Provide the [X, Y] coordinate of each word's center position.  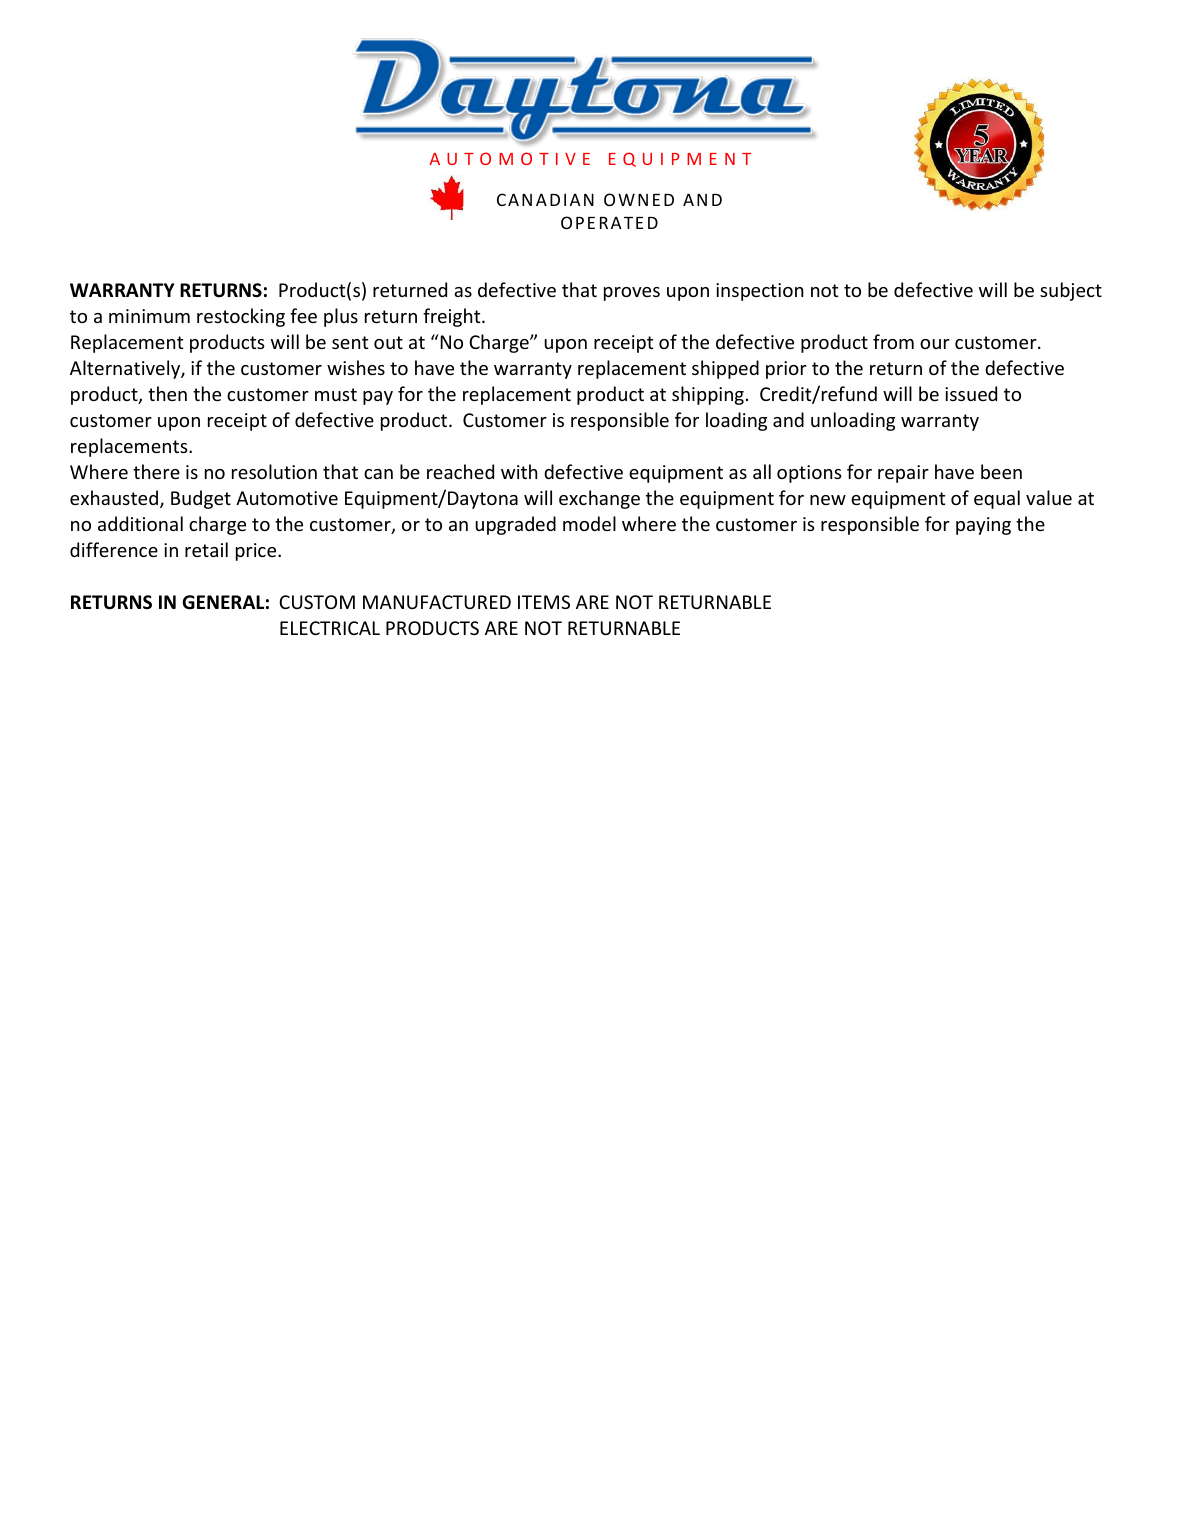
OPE [578, 222]
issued [971, 393]
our [935, 344]
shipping [708, 395]
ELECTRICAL [330, 628]
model [589, 523]
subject [1071, 291]
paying [983, 526]
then [167, 393]
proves [632, 294]
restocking [241, 317]
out [388, 342]
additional [140, 523]
